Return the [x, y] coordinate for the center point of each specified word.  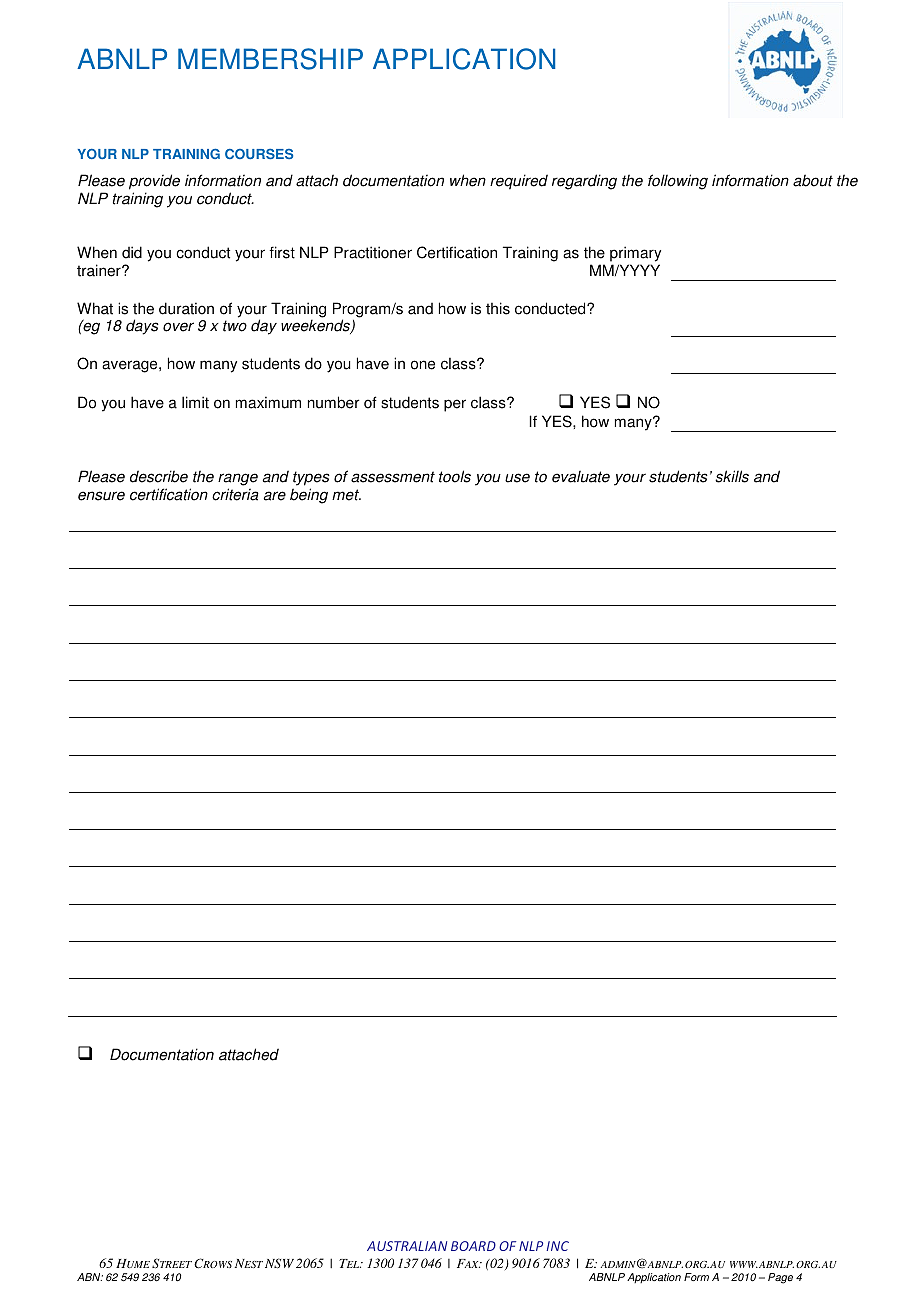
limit [195, 402]
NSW [278, 1263]
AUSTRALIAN [407, 1246]
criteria [235, 494]
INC [557, 1246]
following [678, 182]
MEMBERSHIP [270, 59]
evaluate [581, 476]
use [517, 478]
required [519, 182]
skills [732, 476]
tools [455, 476]
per [455, 405]
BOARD [473, 1246]
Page [780, 1278]
